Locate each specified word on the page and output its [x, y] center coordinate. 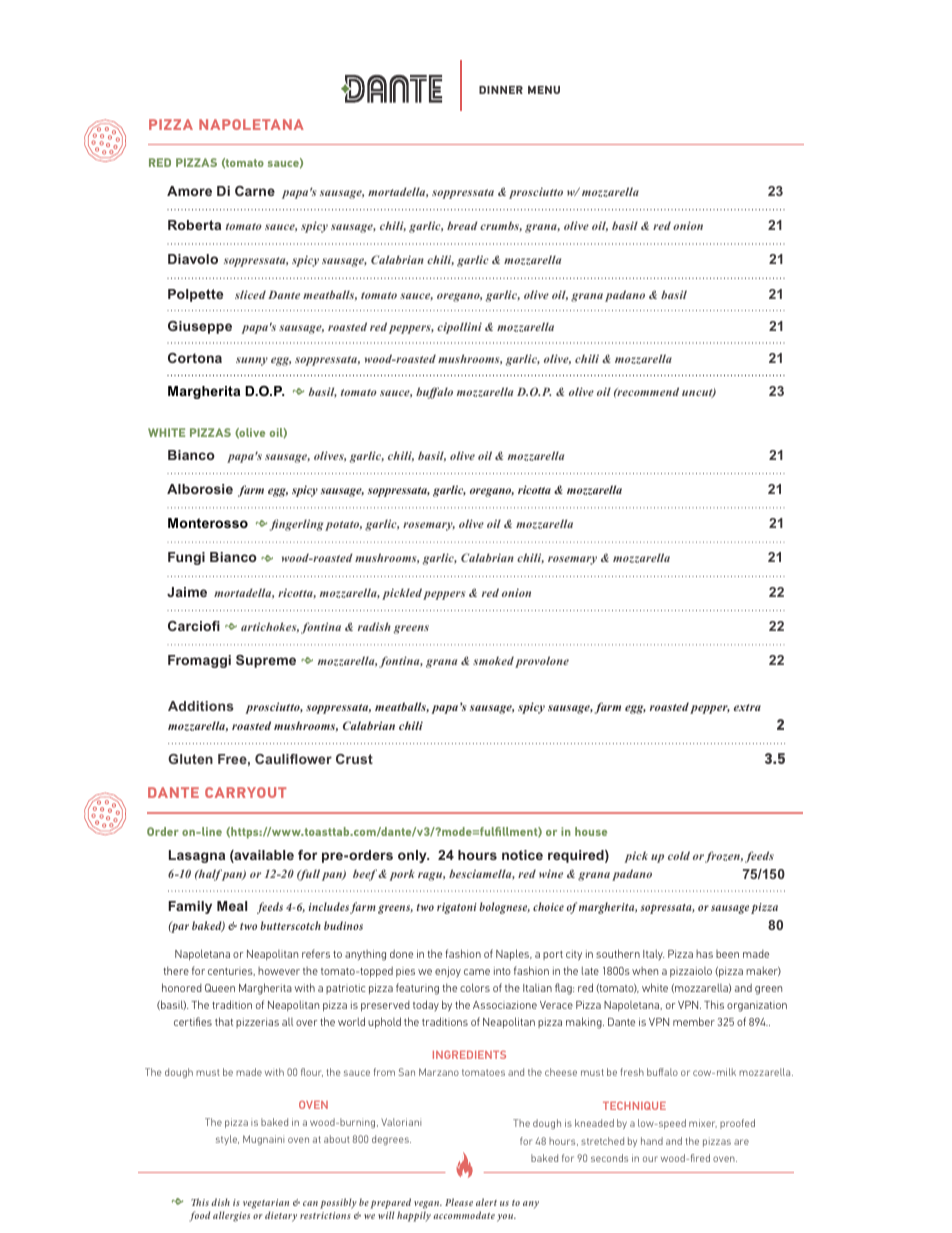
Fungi [186, 558]
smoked [493, 660]
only [413, 856]
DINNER [501, 90]
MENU [544, 90]
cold [679, 855]
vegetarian [266, 1204]
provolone [542, 662]
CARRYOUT [245, 792]
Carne [255, 191]
